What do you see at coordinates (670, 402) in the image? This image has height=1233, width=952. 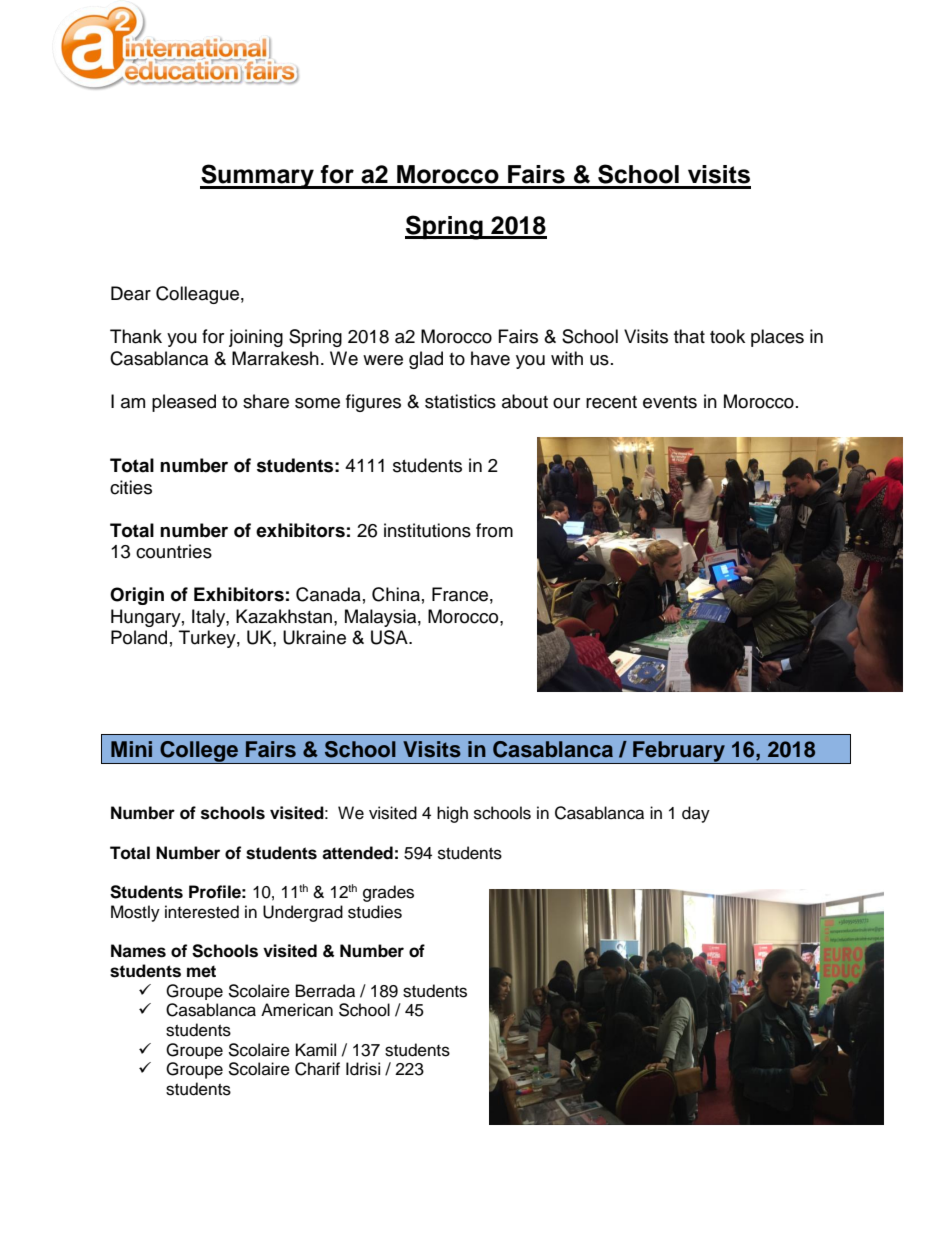 I see `events` at bounding box center [670, 402].
